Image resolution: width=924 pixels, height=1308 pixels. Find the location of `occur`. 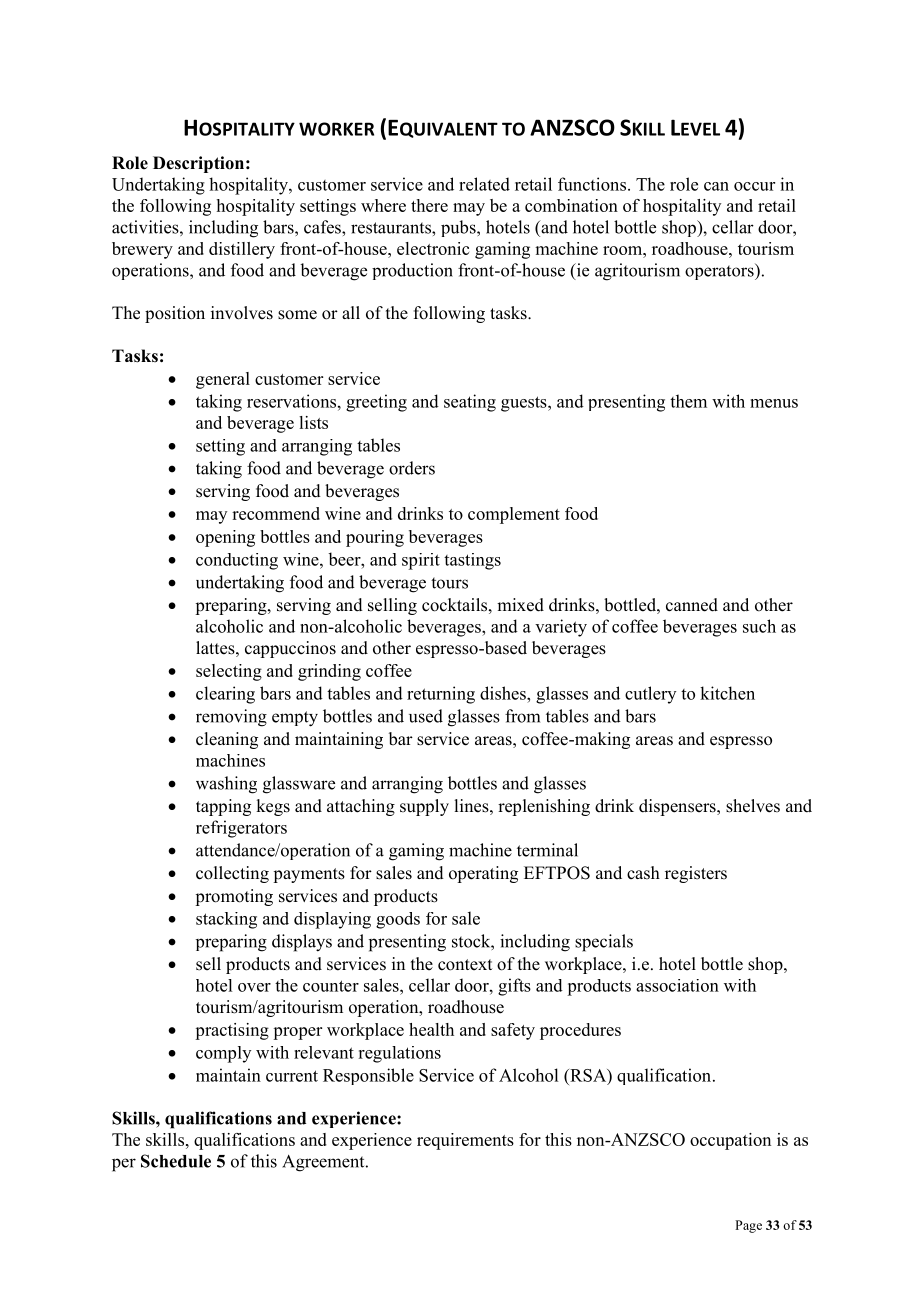

occur is located at coordinates (754, 186).
